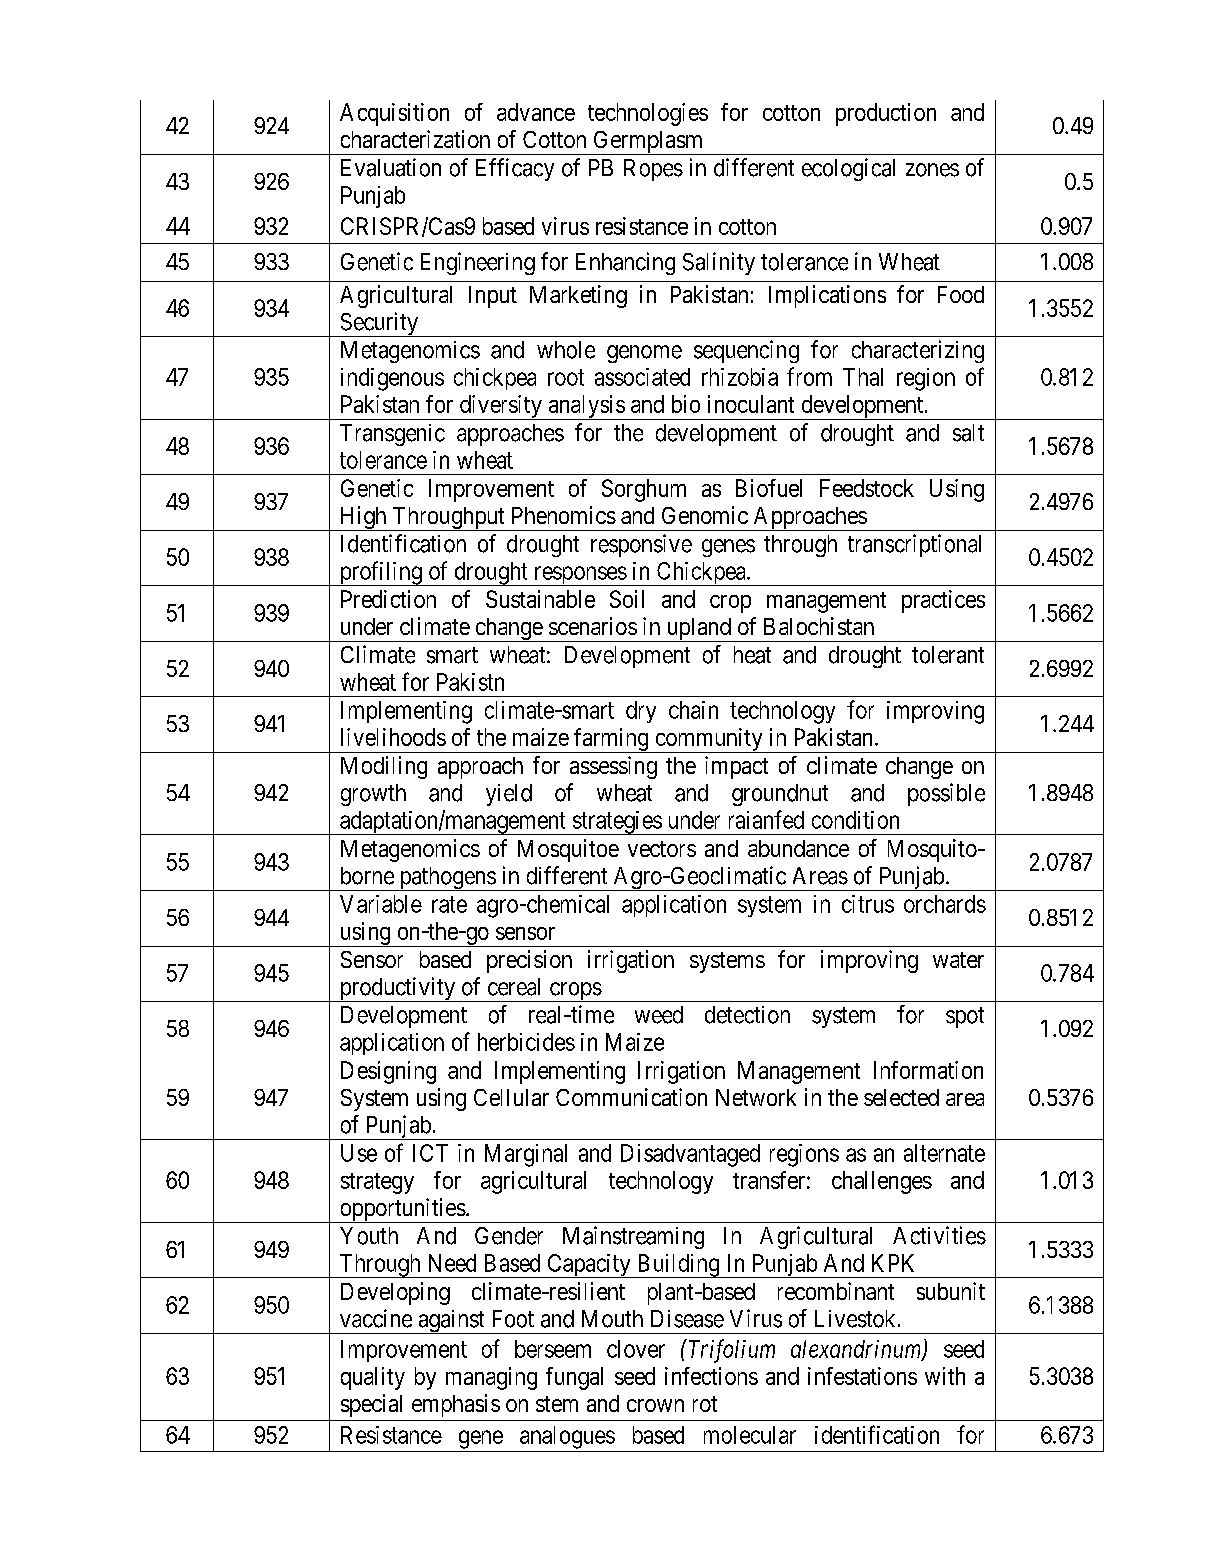 This screenshot has height=1564, width=1209. I want to click on livelihoods, so click(393, 737).
